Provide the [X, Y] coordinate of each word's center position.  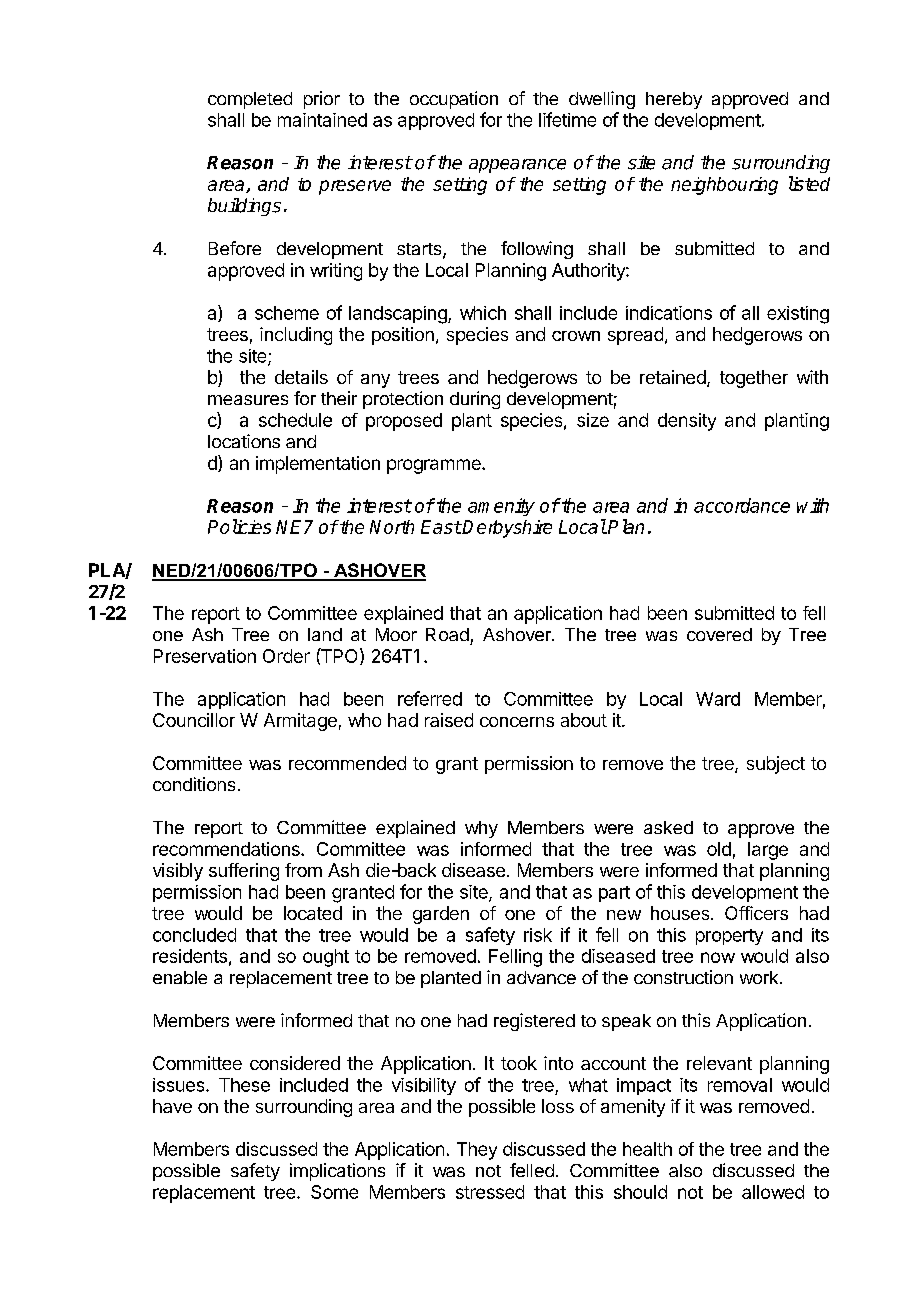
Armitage [300, 722]
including [296, 336]
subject [776, 765]
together [754, 379]
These [244, 1085]
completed [250, 100]
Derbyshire [507, 529]
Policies [239, 526]
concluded [194, 935]
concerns [517, 722]
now [718, 957]
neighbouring [724, 186]
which [483, 313]
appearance [517, 166]
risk [538, 935]
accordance [742, 505]
